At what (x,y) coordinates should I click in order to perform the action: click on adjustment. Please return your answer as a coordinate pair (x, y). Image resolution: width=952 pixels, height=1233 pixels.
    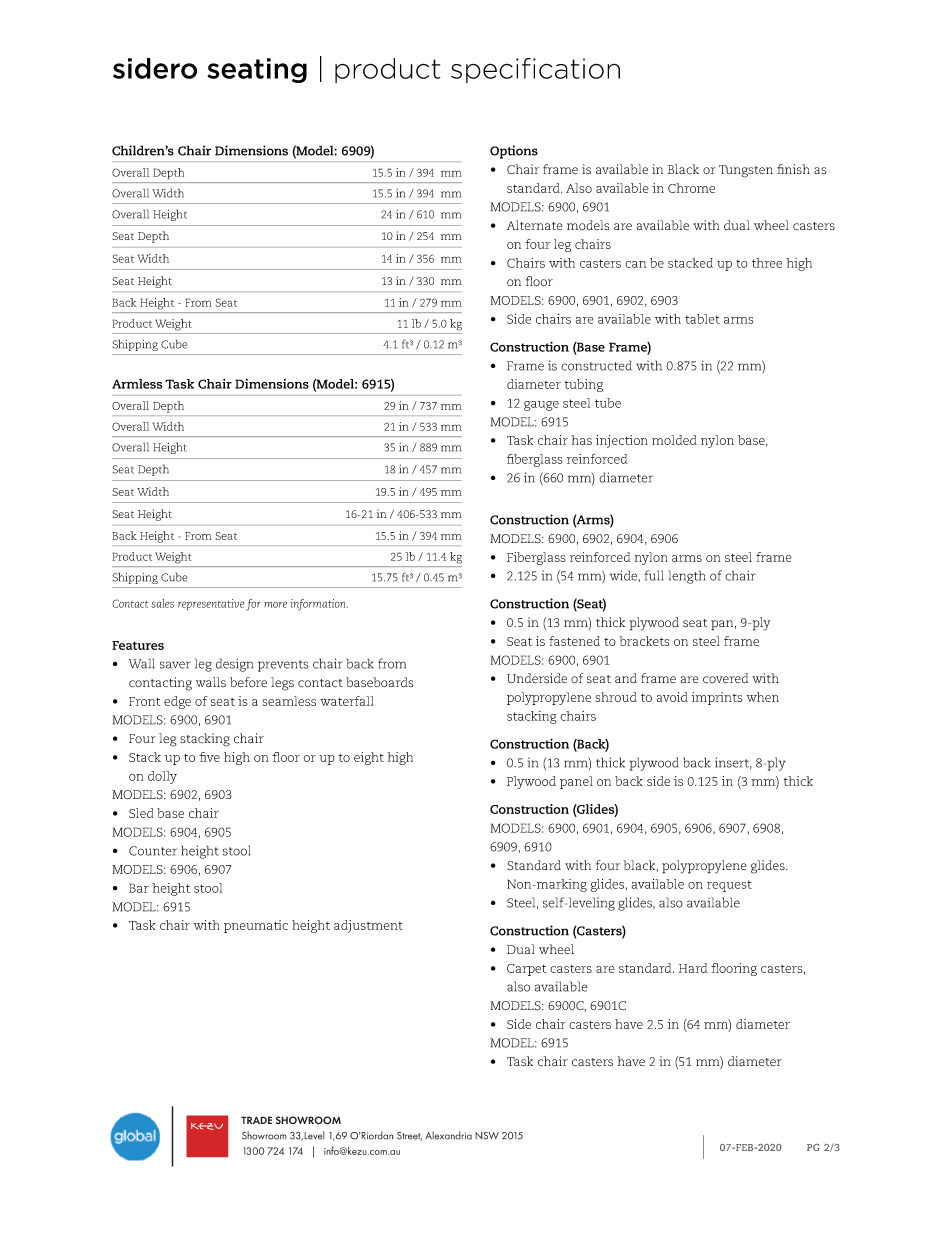
    Looking at the image, I should click on (368, 926).
